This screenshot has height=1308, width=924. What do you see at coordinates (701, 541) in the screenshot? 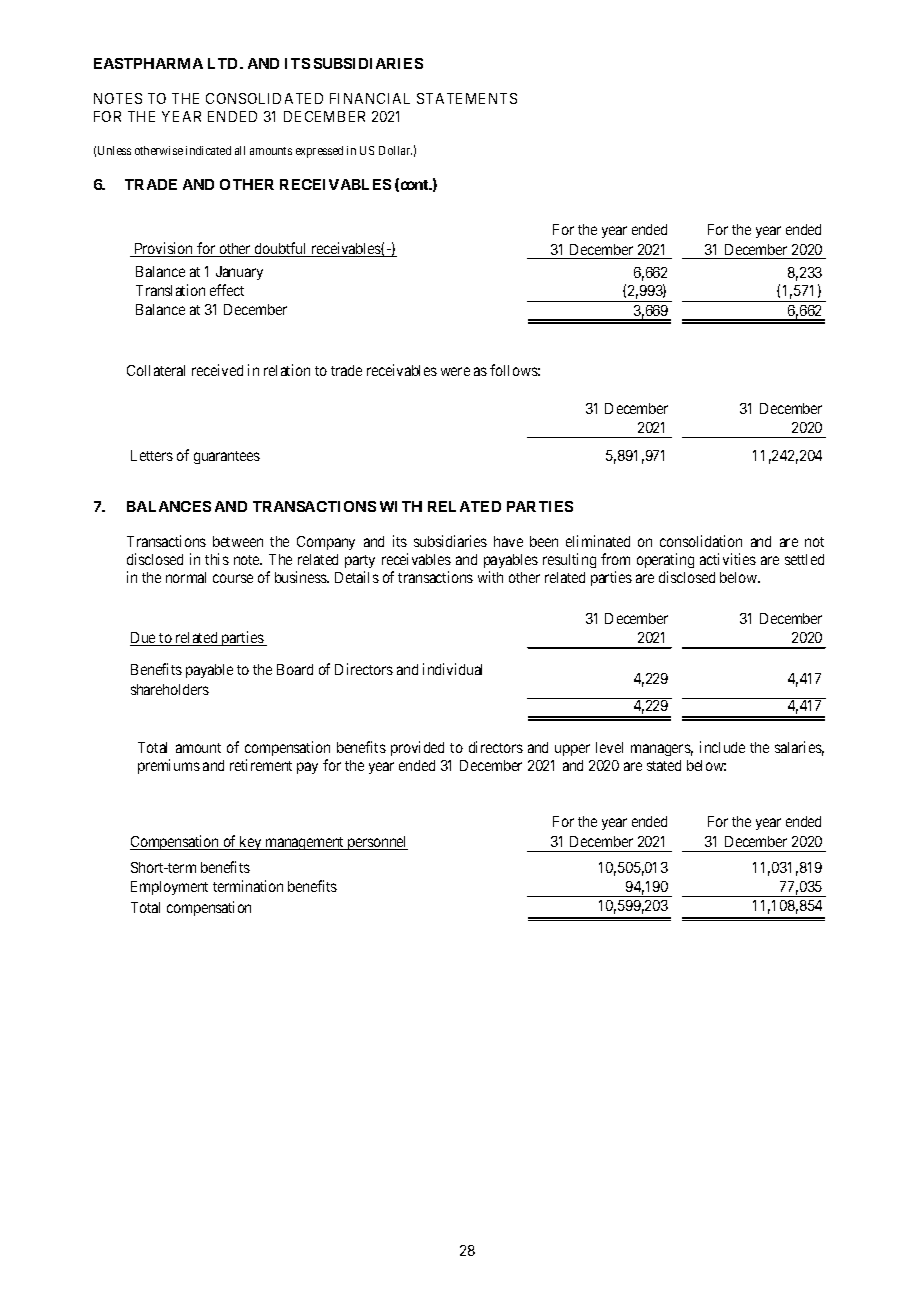
I see `consolidation` at bounding box center [701, 541].
